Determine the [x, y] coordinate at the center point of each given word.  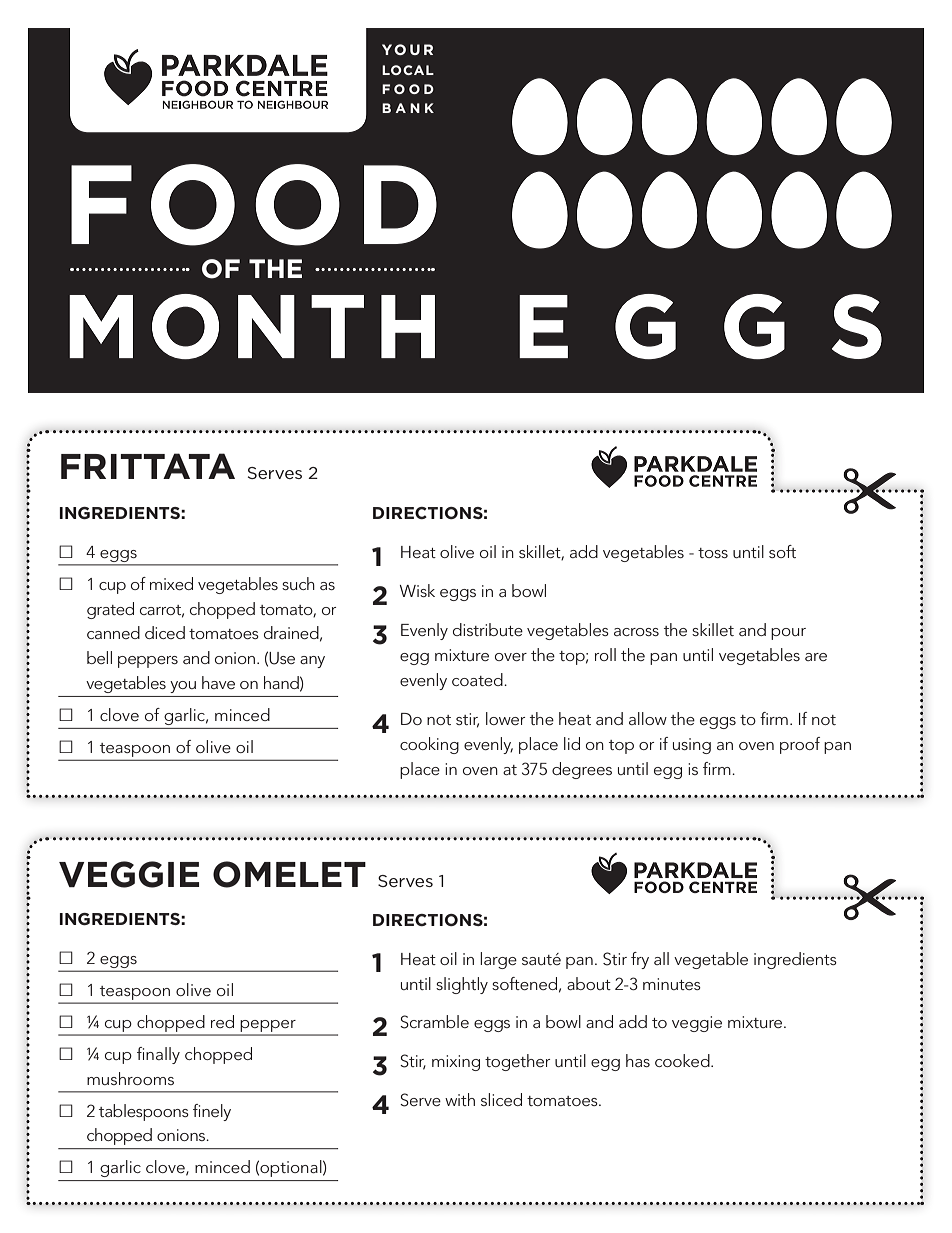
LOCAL [408, 70]
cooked [683, 1060]
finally [158, 1055]
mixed [171, 583]
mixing [456, 1063]
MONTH [252, 326]
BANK [408, 108]
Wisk [417, 590]
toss [713, 553]
